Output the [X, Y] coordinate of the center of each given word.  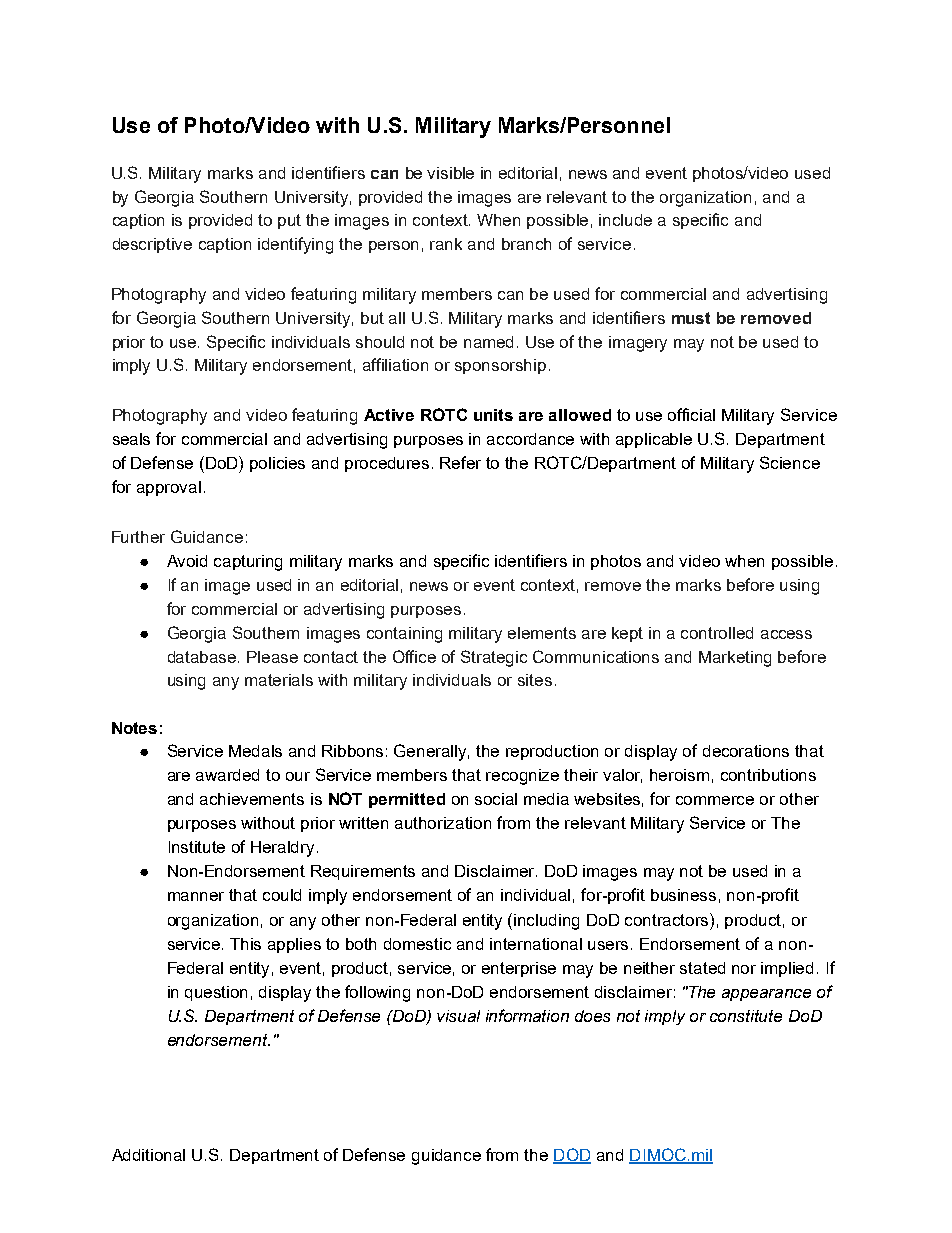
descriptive [152, 245]
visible [450, 173]
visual [458, 1016]
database [203, 657]
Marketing [735, 659]
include [625, 220]
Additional [148, 1155]
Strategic [494, 658]
